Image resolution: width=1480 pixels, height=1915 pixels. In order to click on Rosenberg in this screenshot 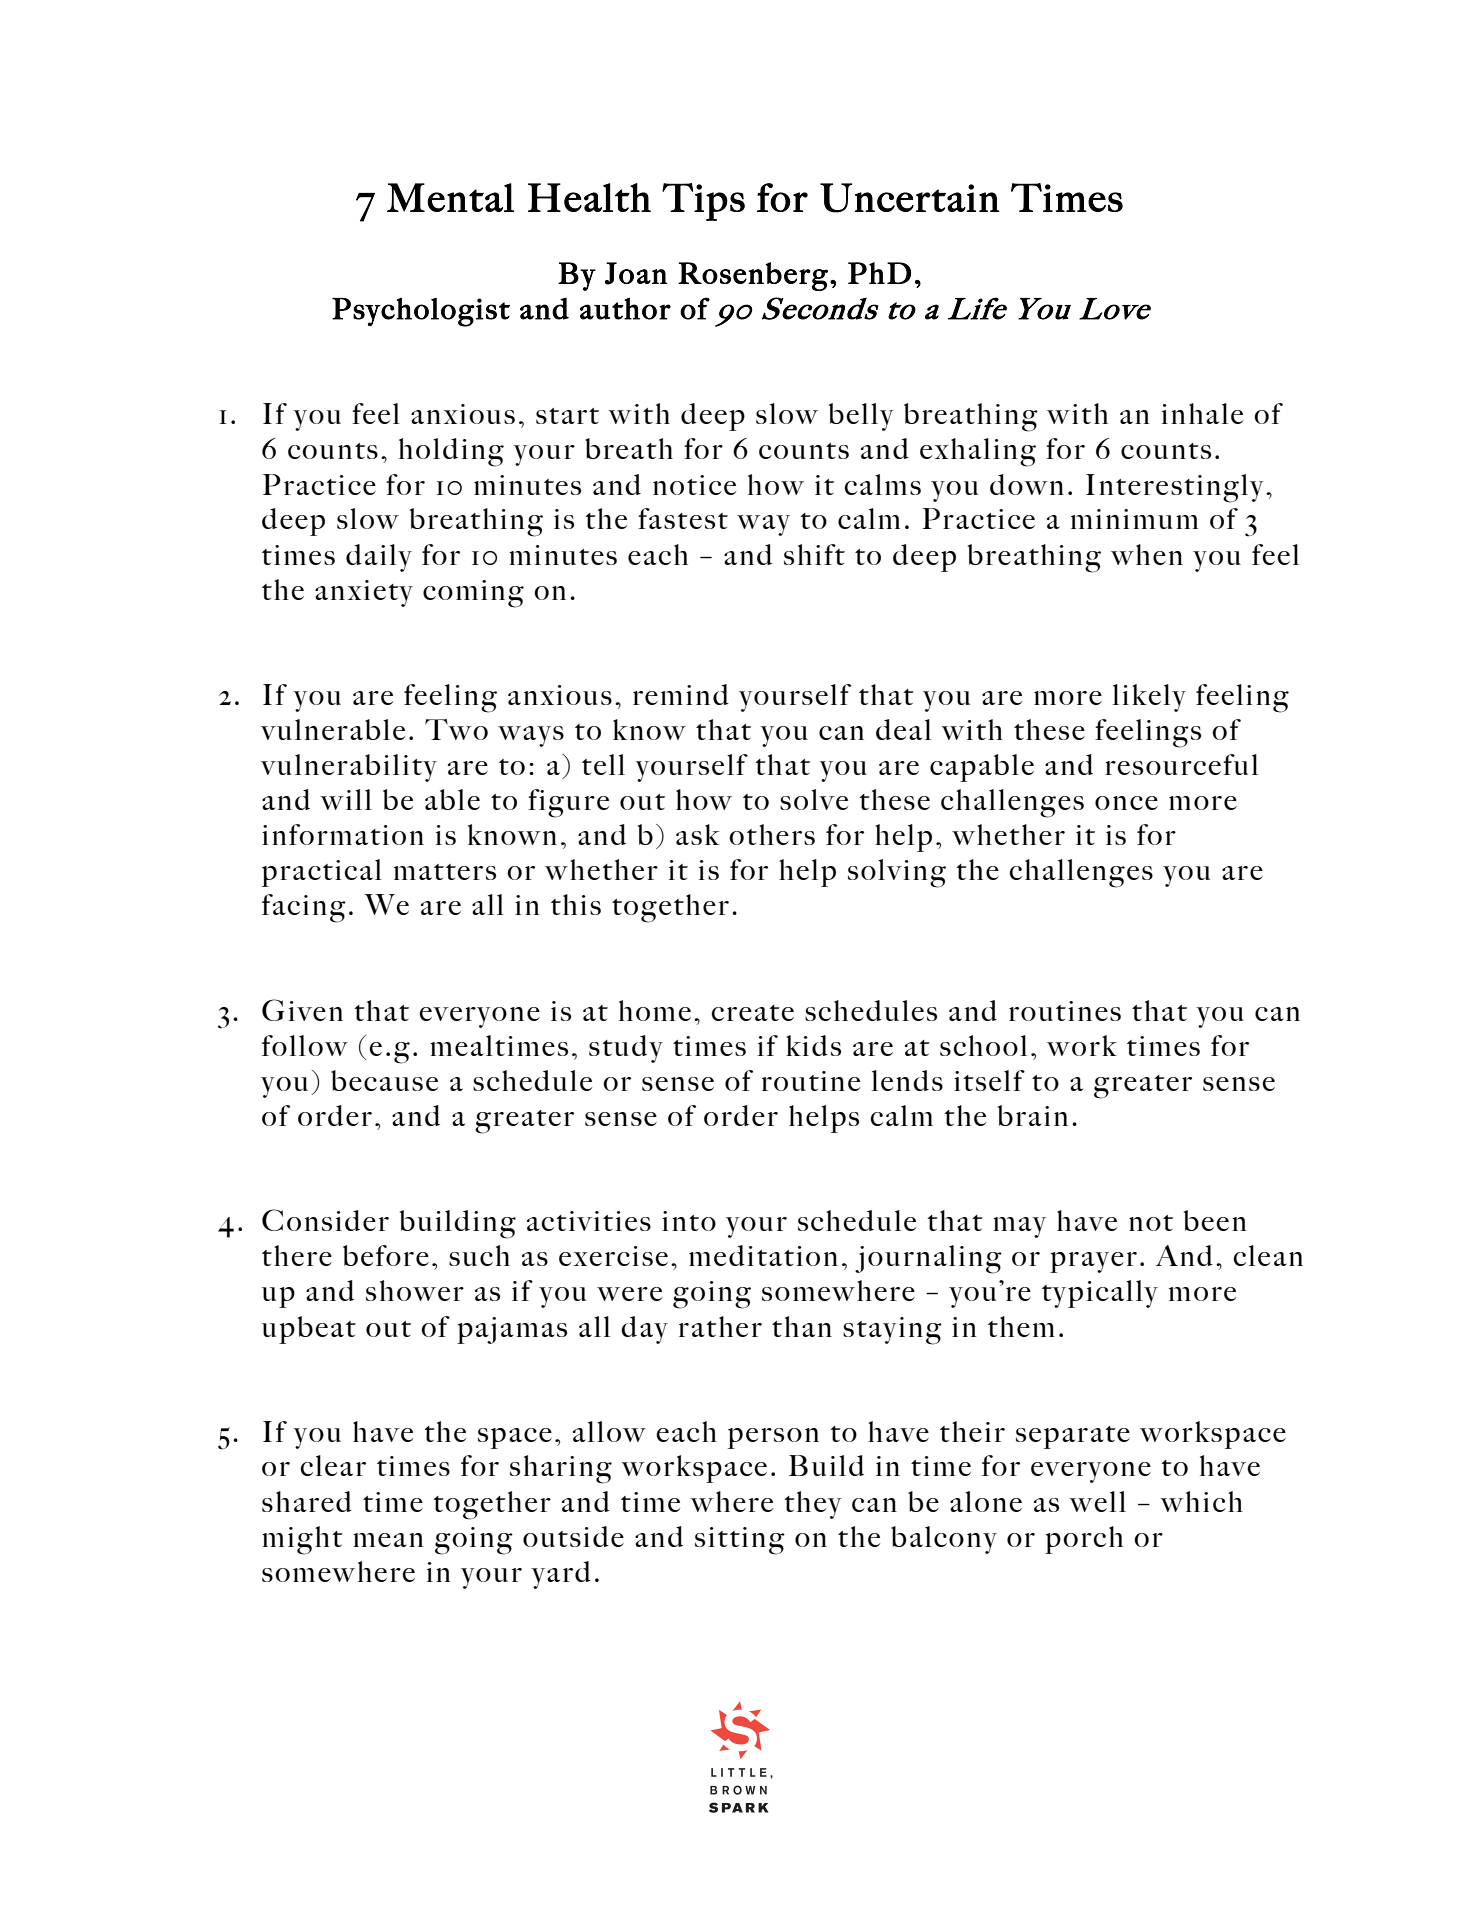, I will do `click(753, 276)`.
